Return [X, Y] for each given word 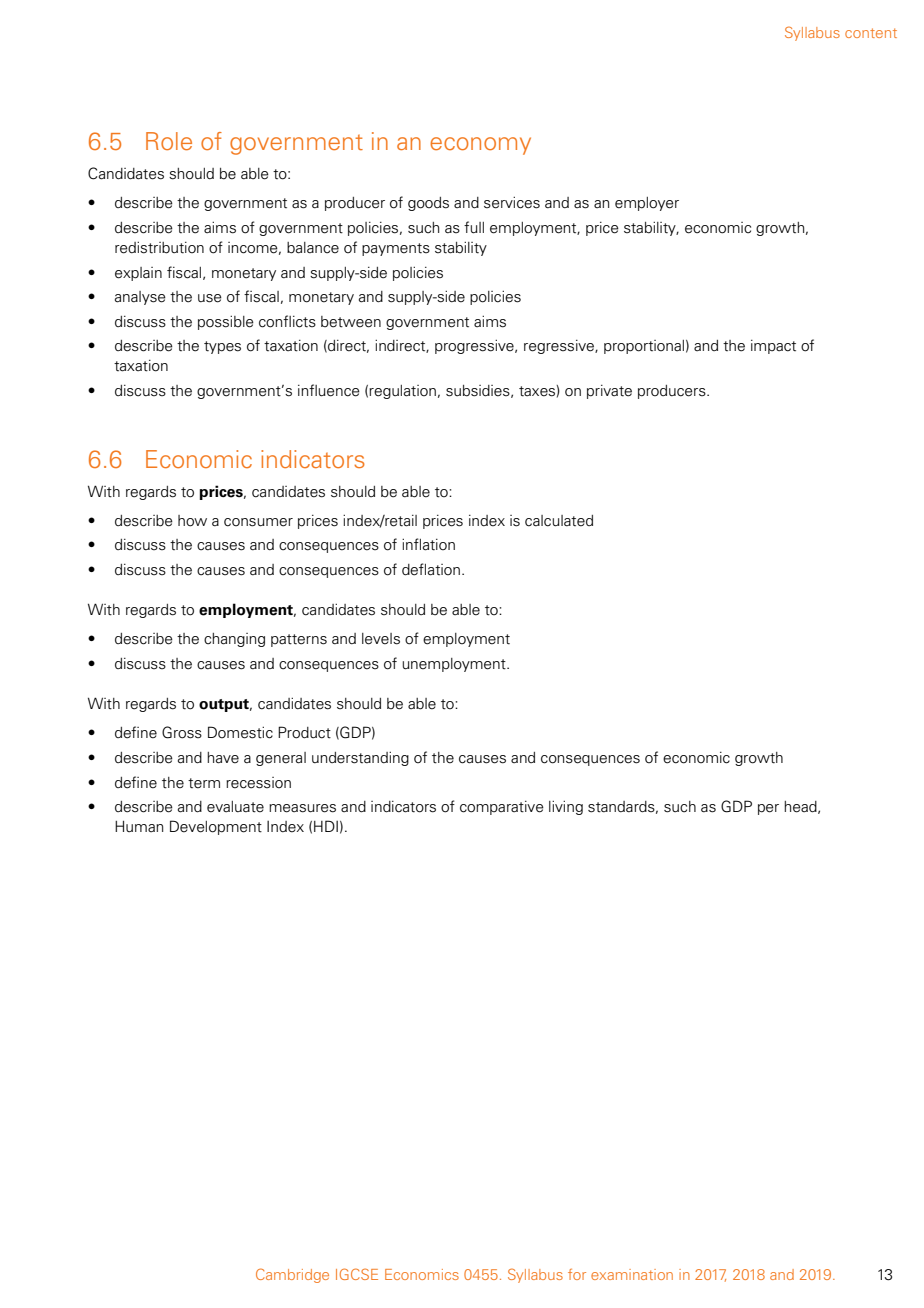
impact [773, 347]
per [768, 809]
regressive [560, 347]
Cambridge [292, 1275]
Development [216, 827]
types [222, 347]
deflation [431, 569]
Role [169, 141]
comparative [502, 808]
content [871, 33]
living [566, 807]
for [577, 1274]
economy [480, 146]
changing [234, 640]
